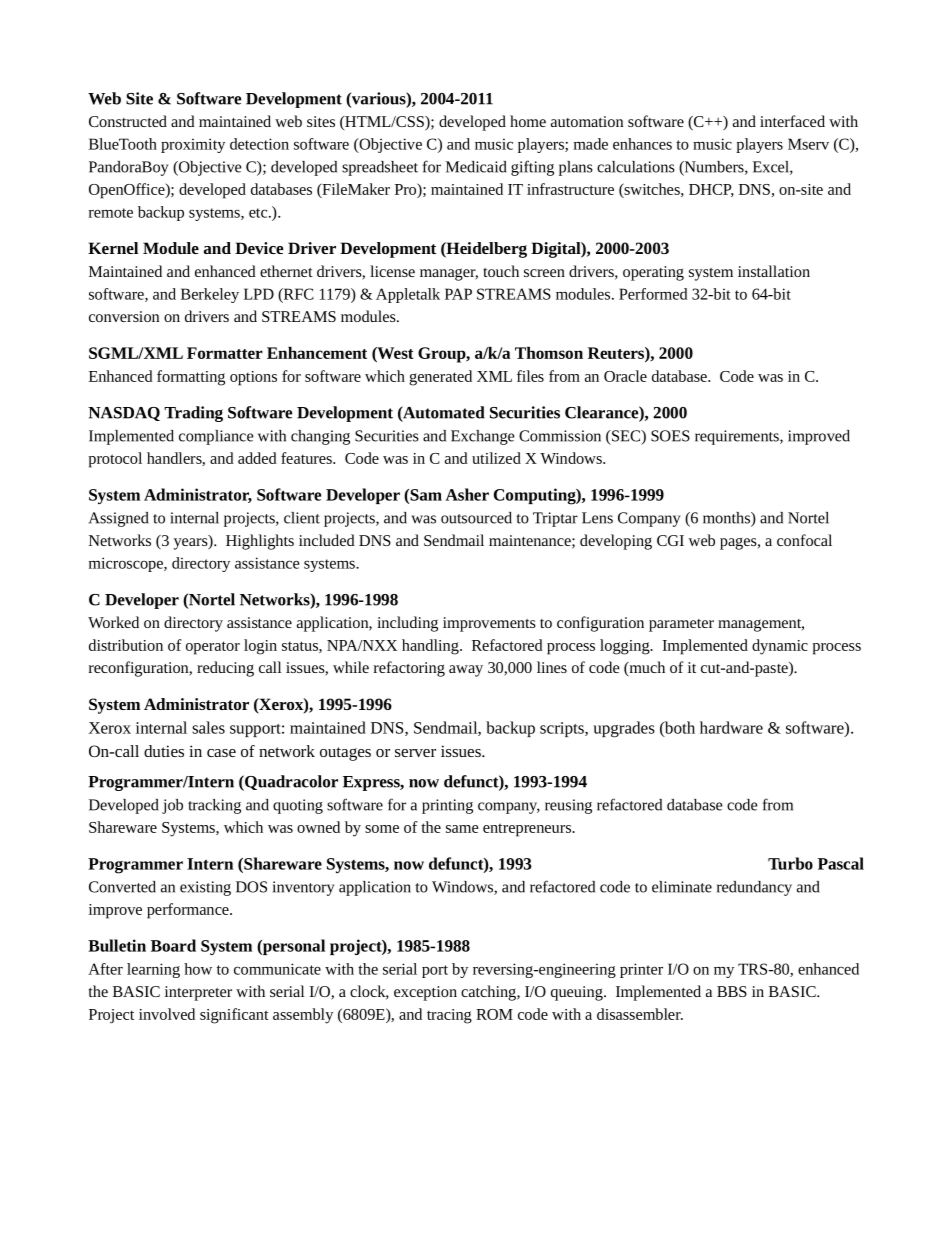 Image resolution: width=952 pixels, height=1233 pixels. Describe the element at coordinates (774, 271) in the page. I see `installation` at that location.
